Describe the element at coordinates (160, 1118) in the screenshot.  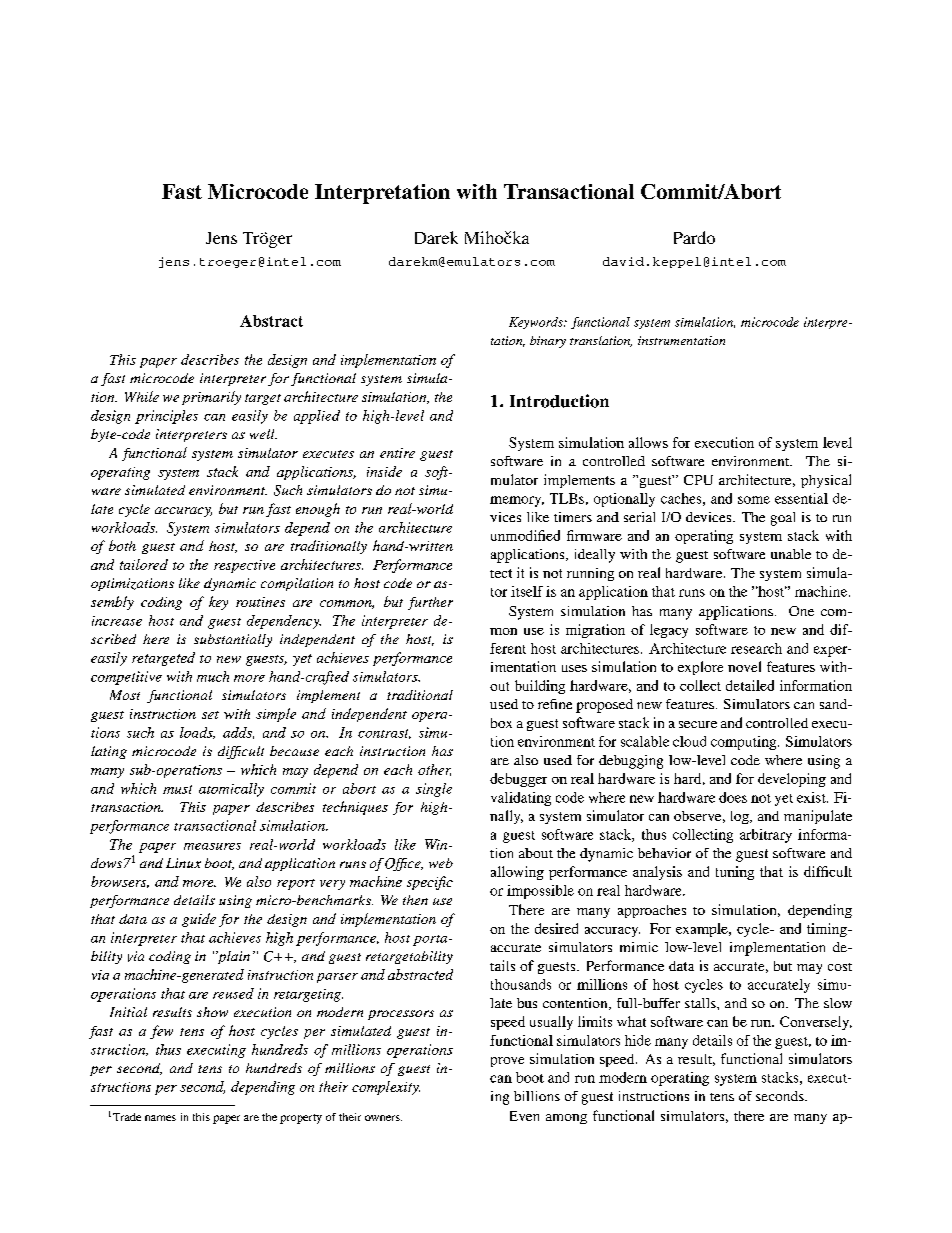
I see `names` at that location.
